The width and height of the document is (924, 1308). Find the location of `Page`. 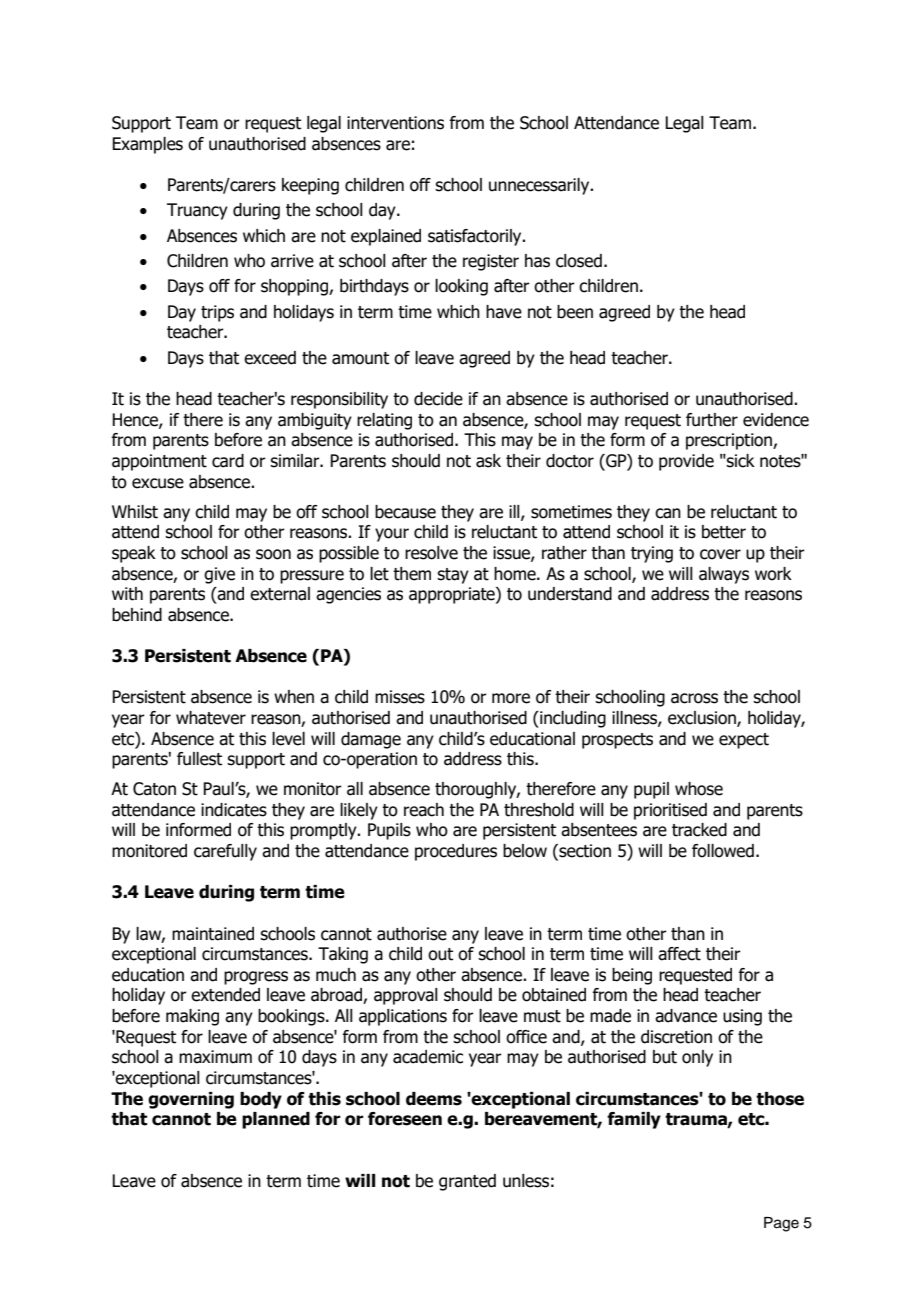

Page is located at coordinates (781, 1224).
